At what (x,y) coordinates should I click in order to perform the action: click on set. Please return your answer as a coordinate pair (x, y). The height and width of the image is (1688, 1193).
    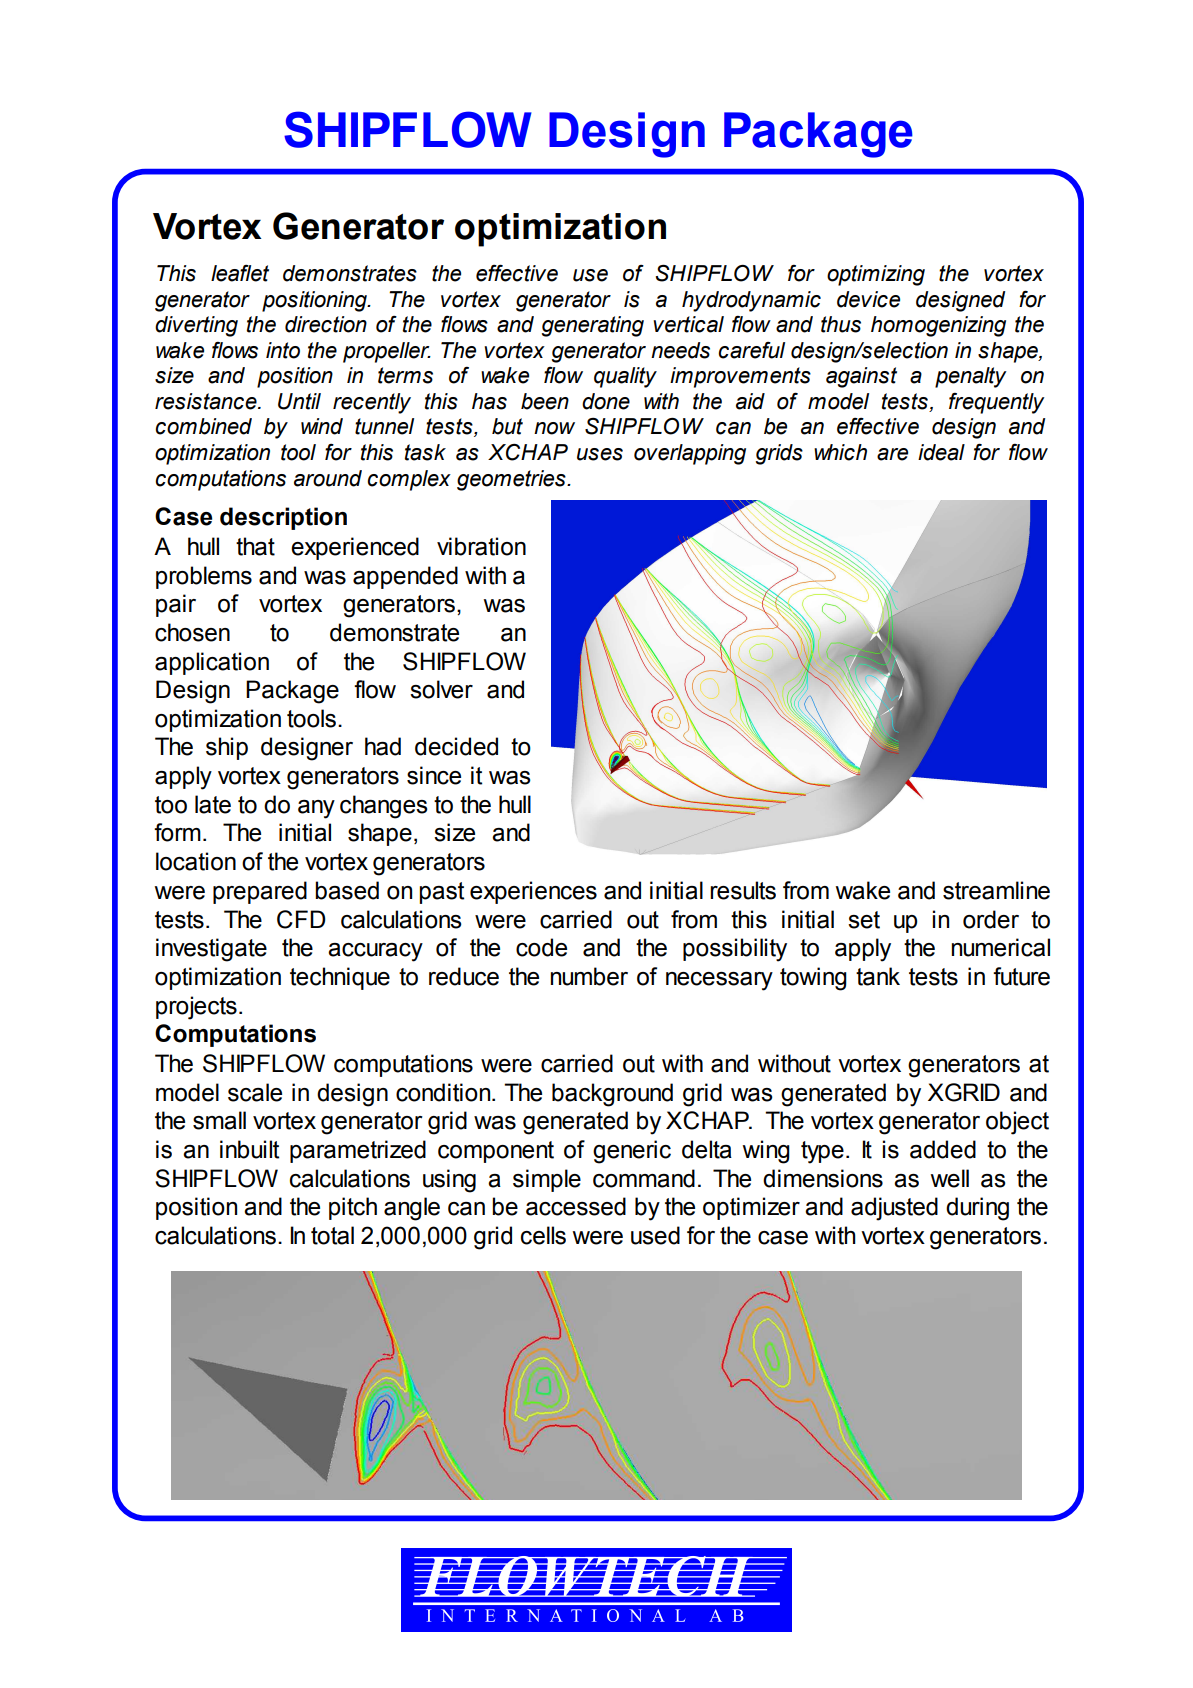
    Looking at the image, I should click on (864, 920).
